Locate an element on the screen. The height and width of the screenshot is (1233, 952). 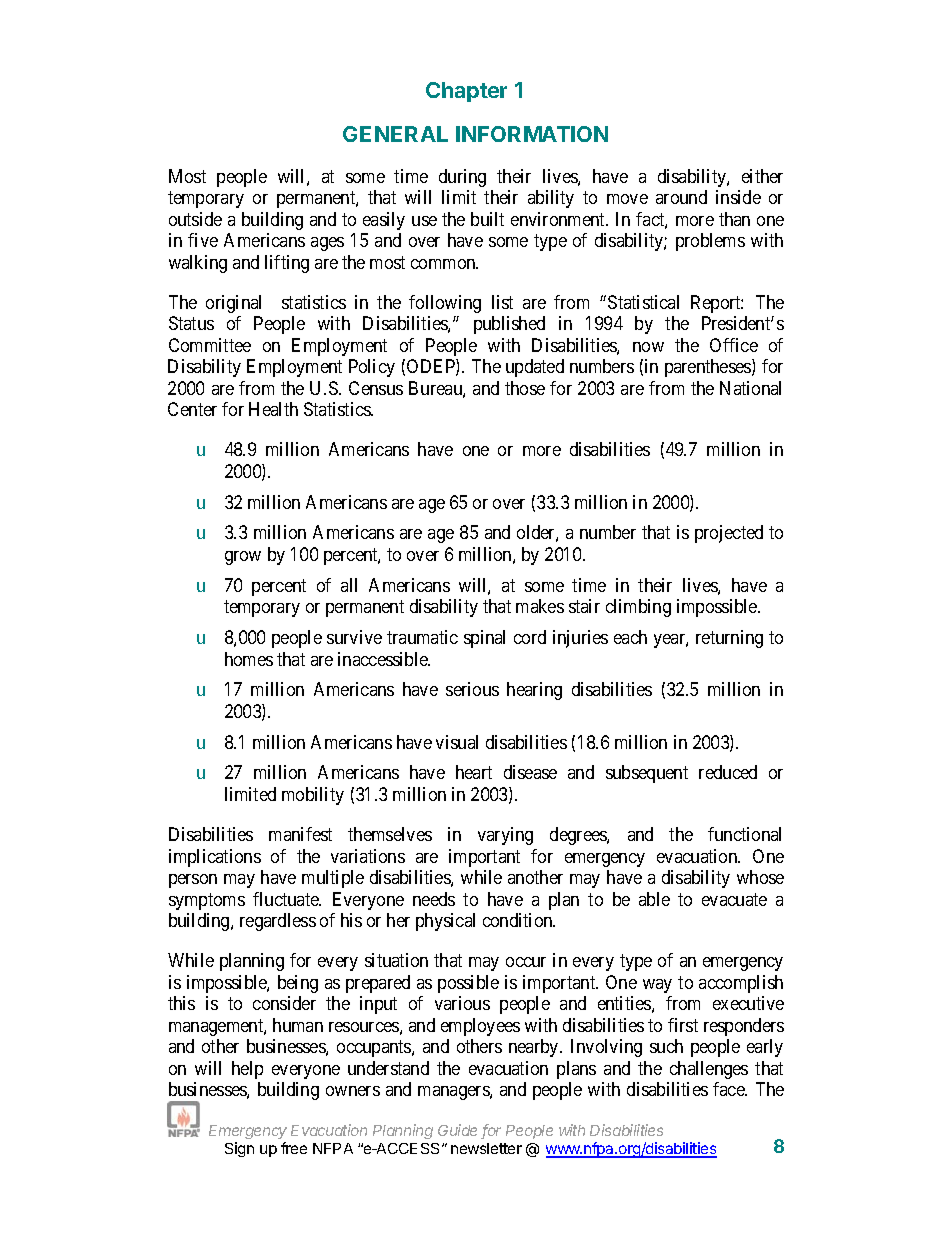
Sign is located at coordinates (239, 1149).
